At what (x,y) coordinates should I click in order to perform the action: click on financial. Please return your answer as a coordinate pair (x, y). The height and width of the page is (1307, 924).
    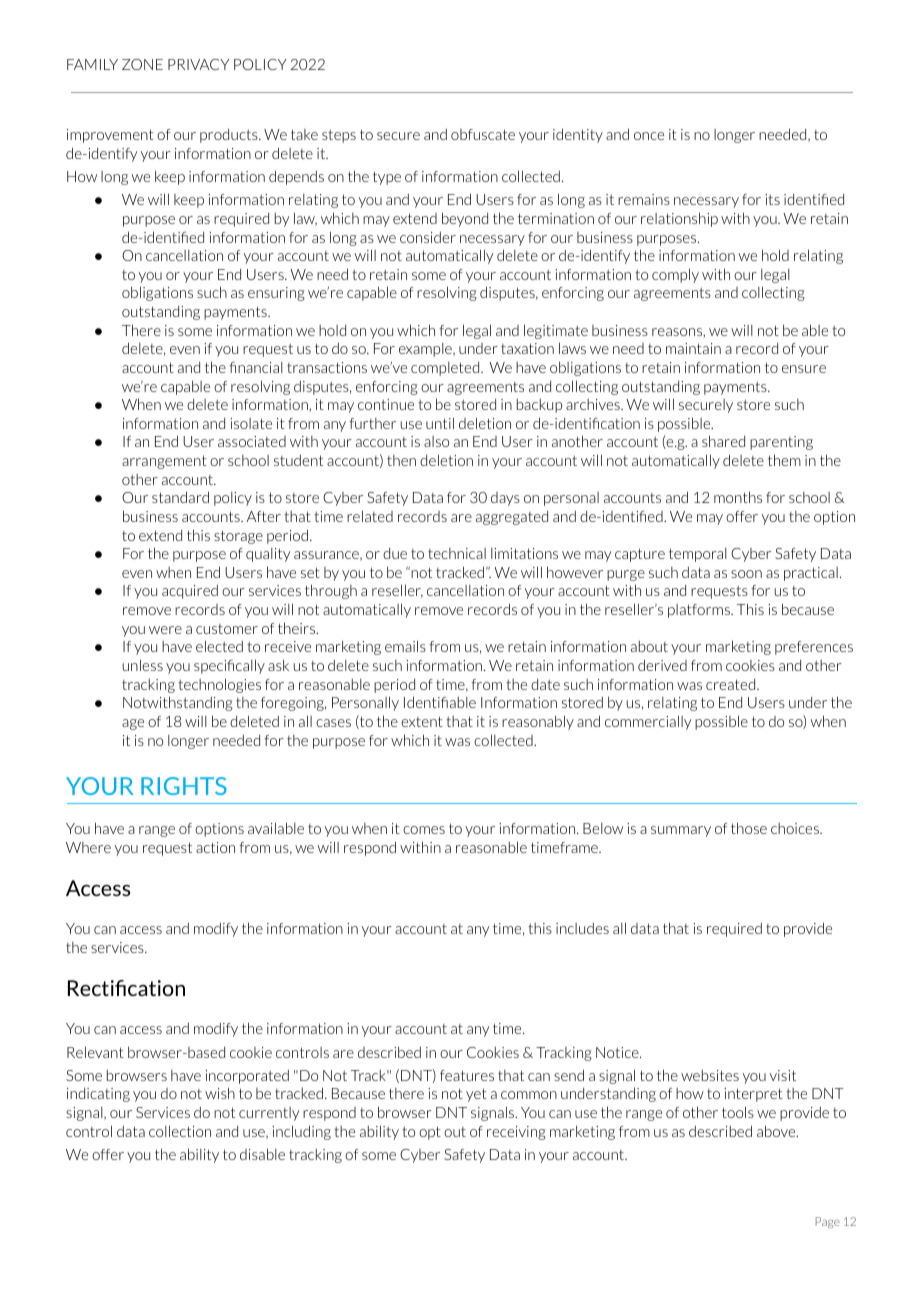
    Looking at the image, I should click on (256, 367).
